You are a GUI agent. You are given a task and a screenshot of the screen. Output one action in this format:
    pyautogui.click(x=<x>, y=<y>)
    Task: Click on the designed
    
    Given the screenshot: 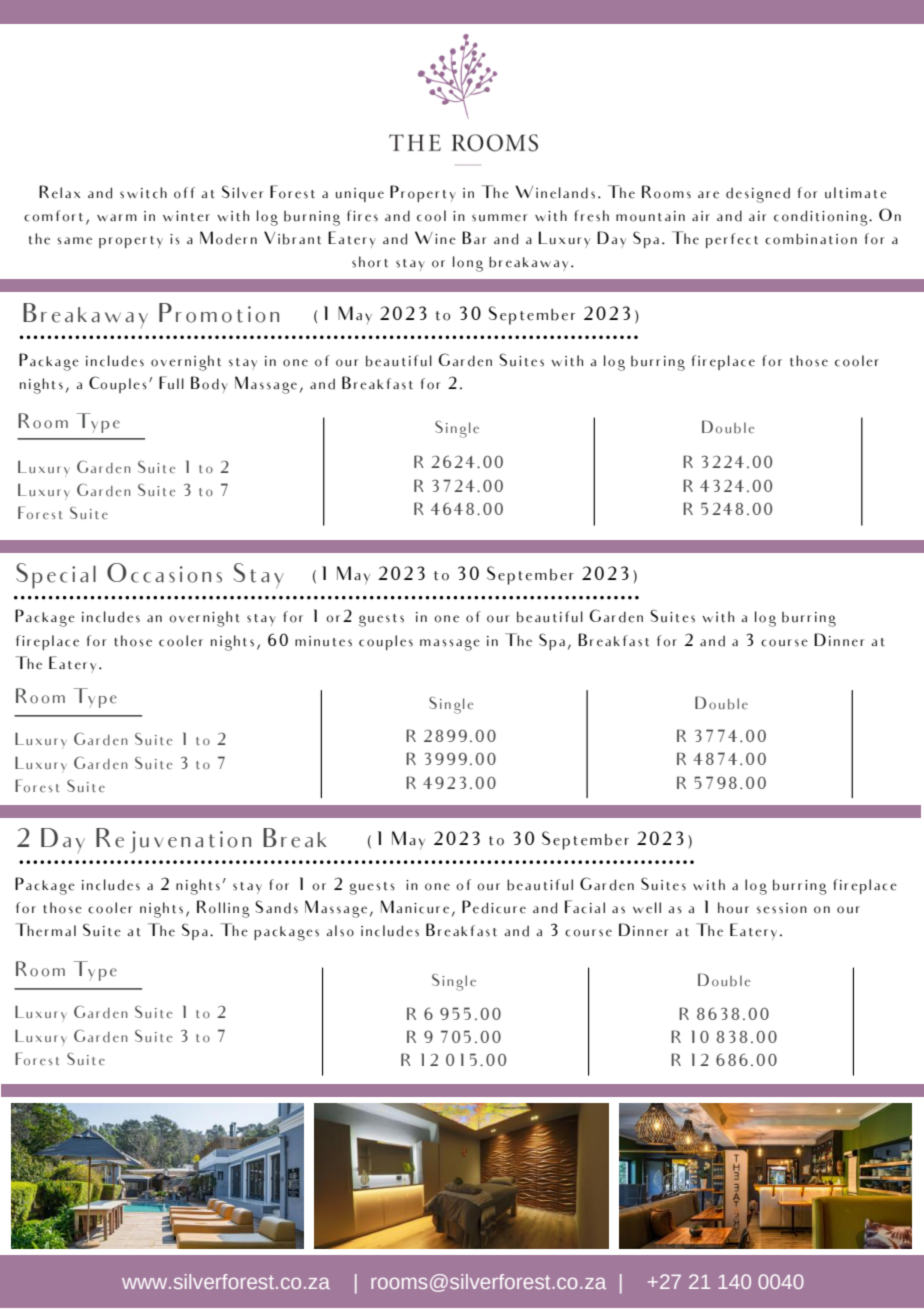 What is the action you would take?
    pyautogui.click(x=758, y=195)
